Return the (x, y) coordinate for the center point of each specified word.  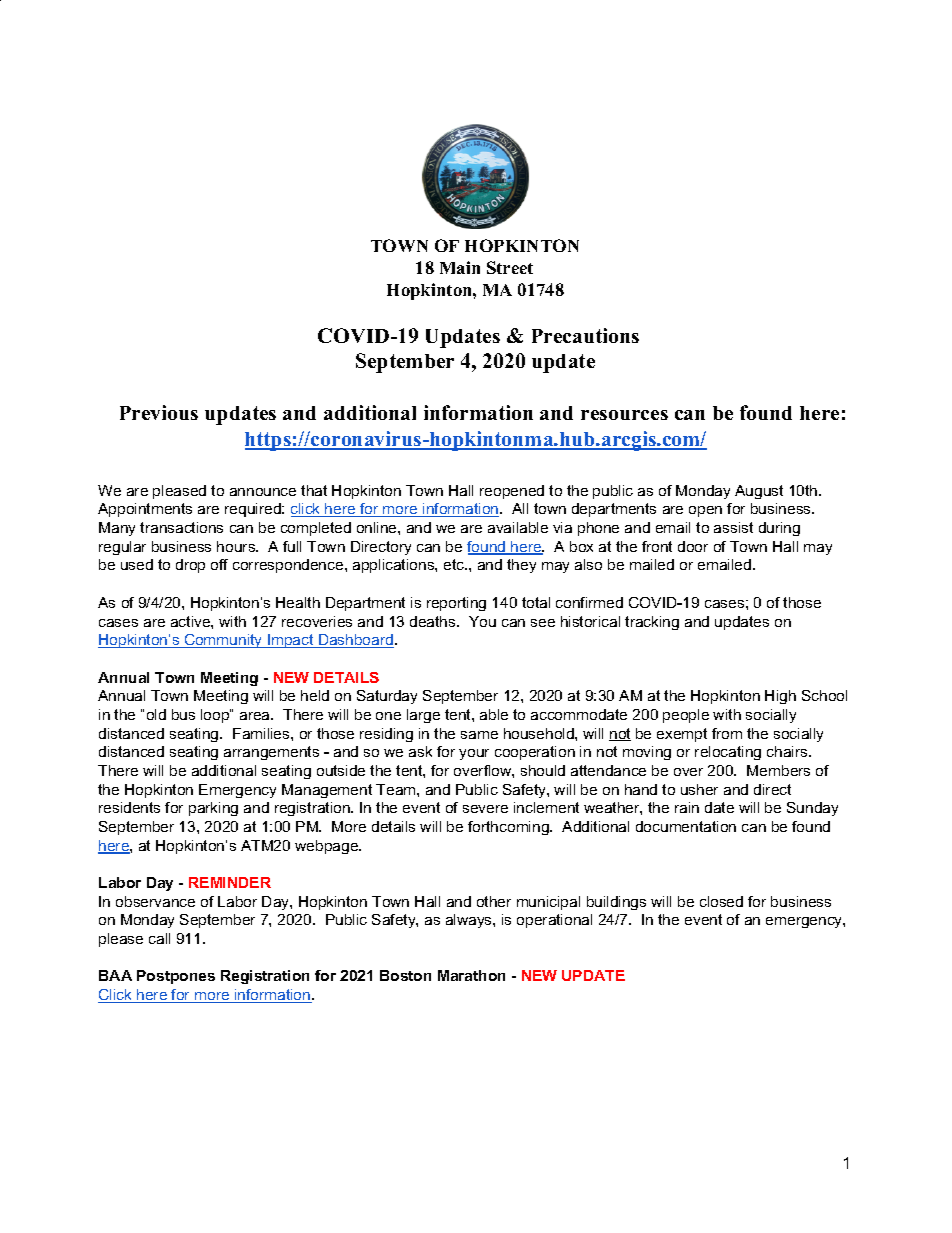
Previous (159, 412)
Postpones (176, 977)
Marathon (471, 975)
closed (721, 901)
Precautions (585, 335)
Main (460, 267)
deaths (434, 621)
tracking (652, 623)
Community (223, 641)
